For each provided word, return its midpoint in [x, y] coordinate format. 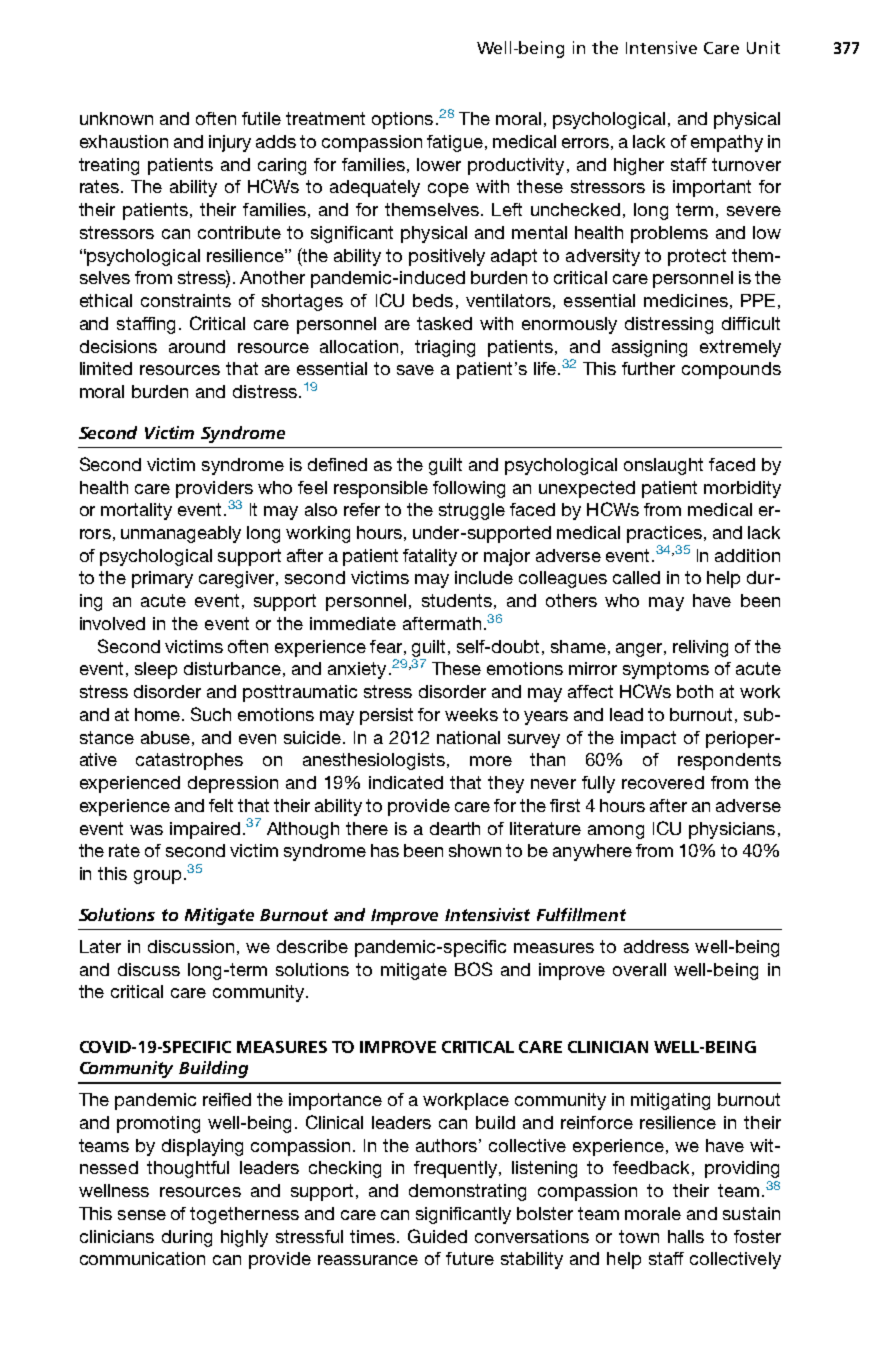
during [187, 1238]
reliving [700, 648]
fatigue [455, 143]
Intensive [661, 47]
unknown [116, 118]
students [457, 600]
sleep [156, 670]
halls [686, 1236]
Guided [437, 1236]
